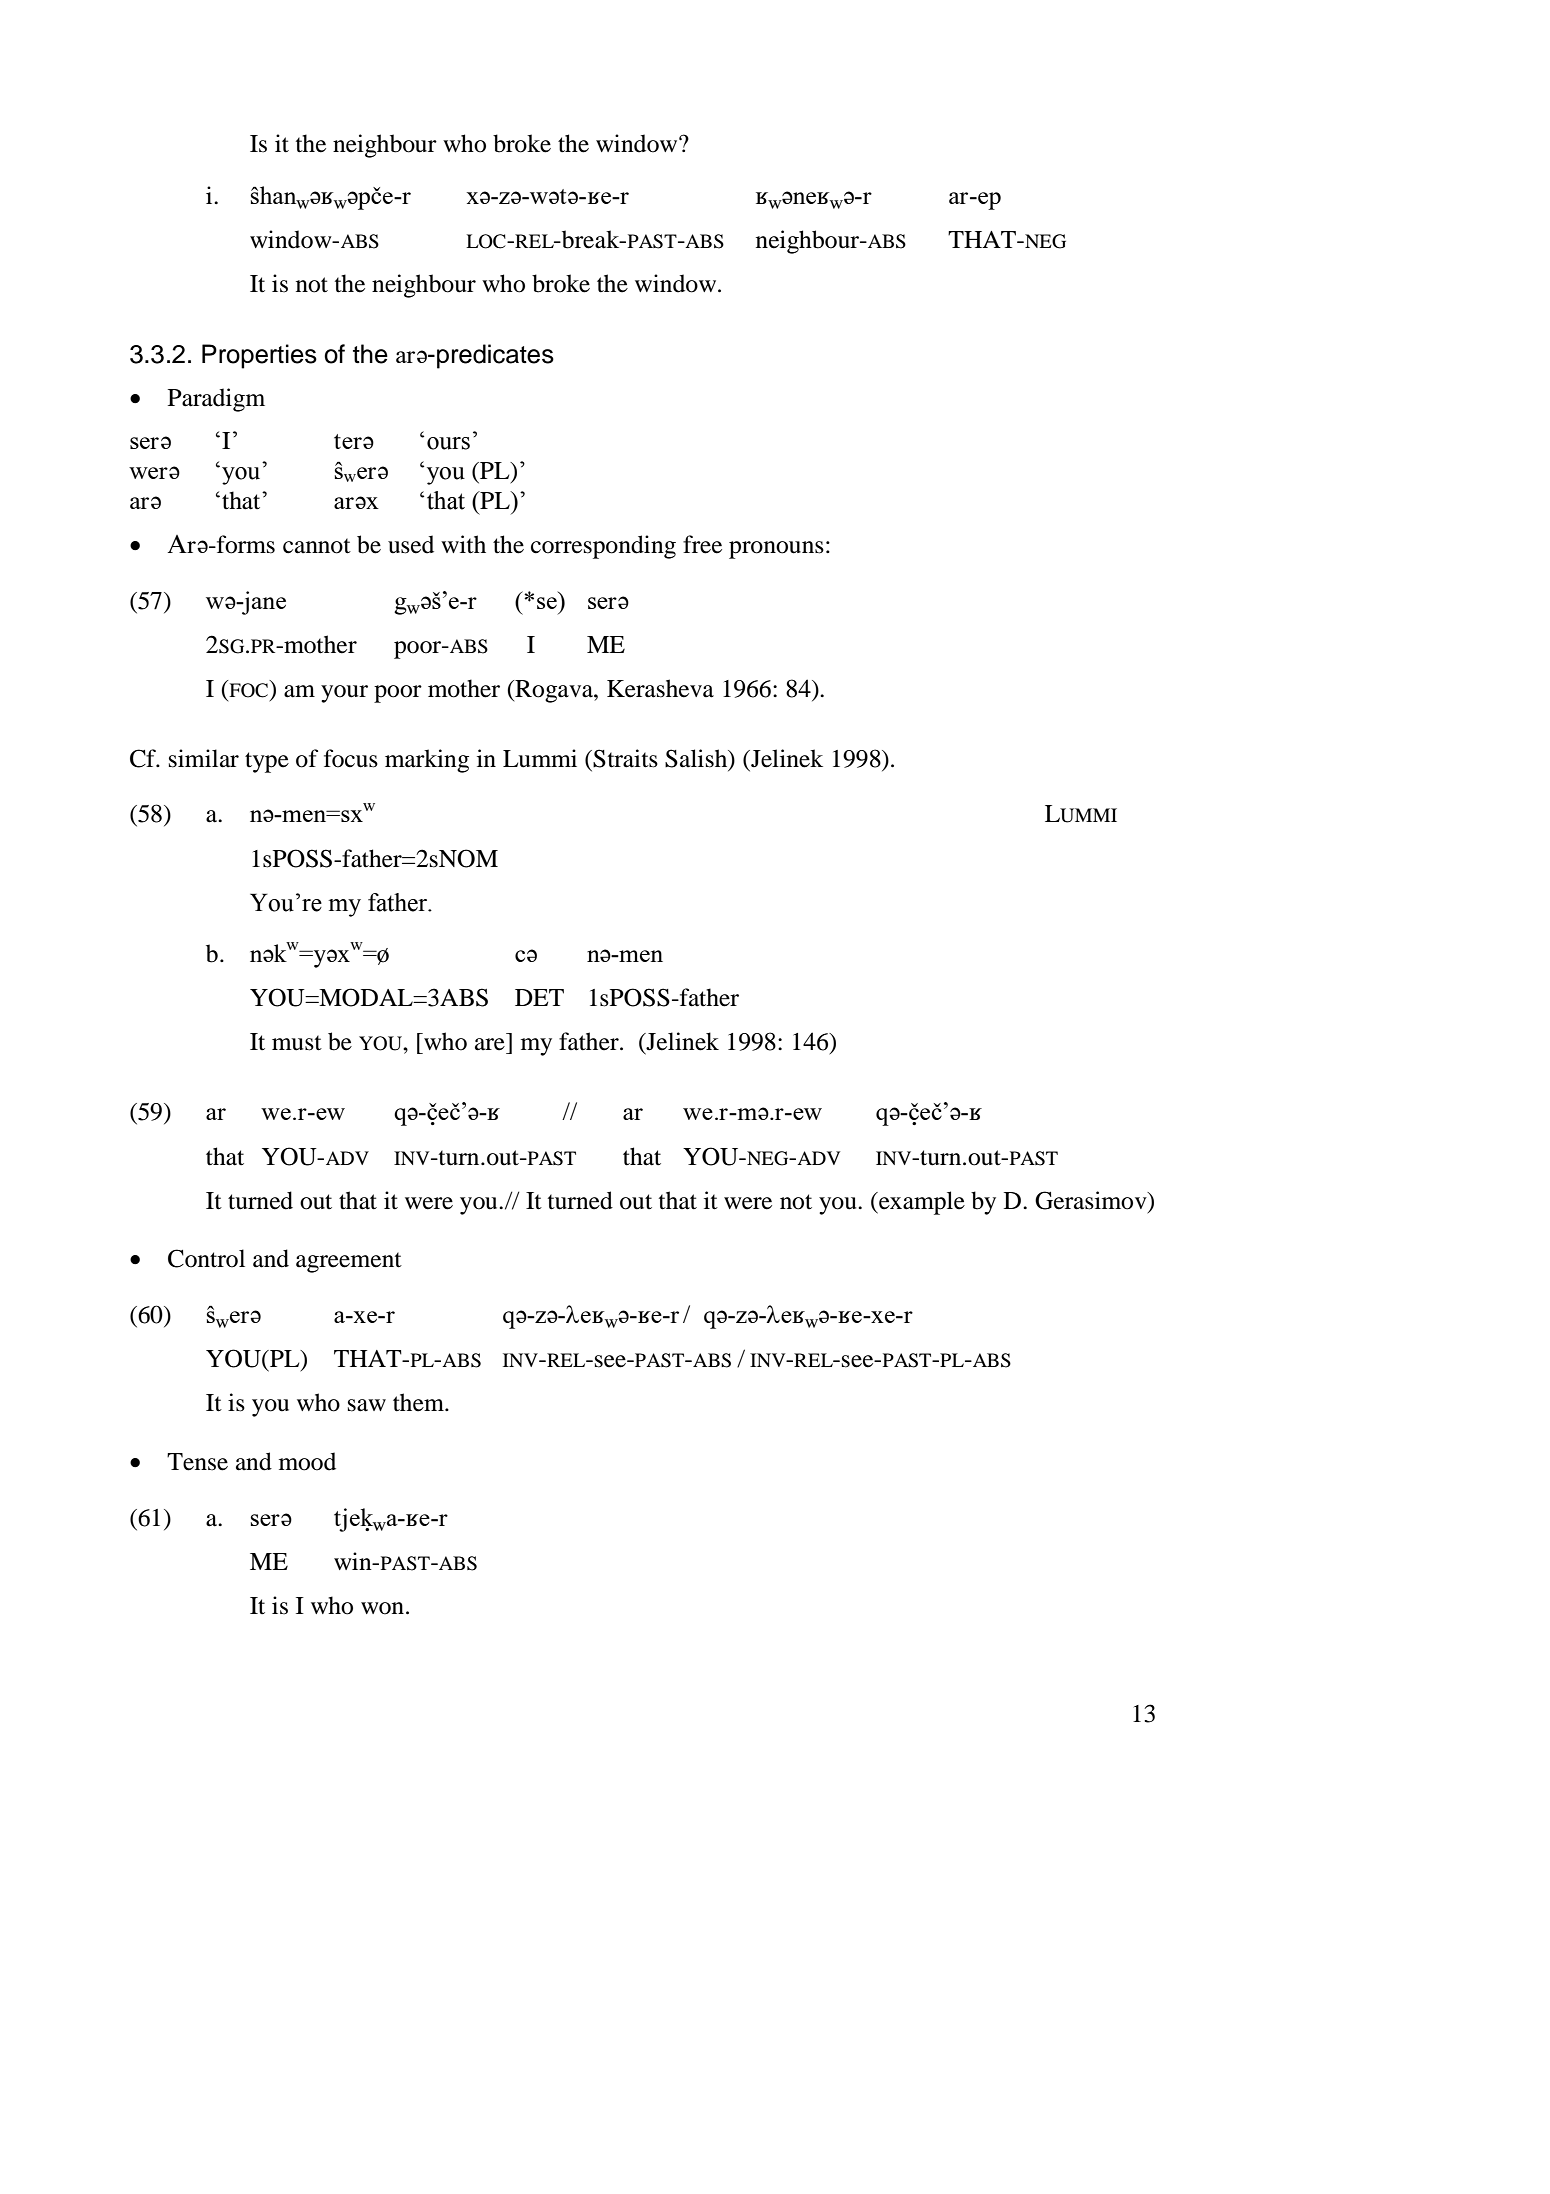 This screenshot has width=1550, height=2194. Describe the element at coordinates (297, 1043) in the screenshot. I see `must` at that location.
